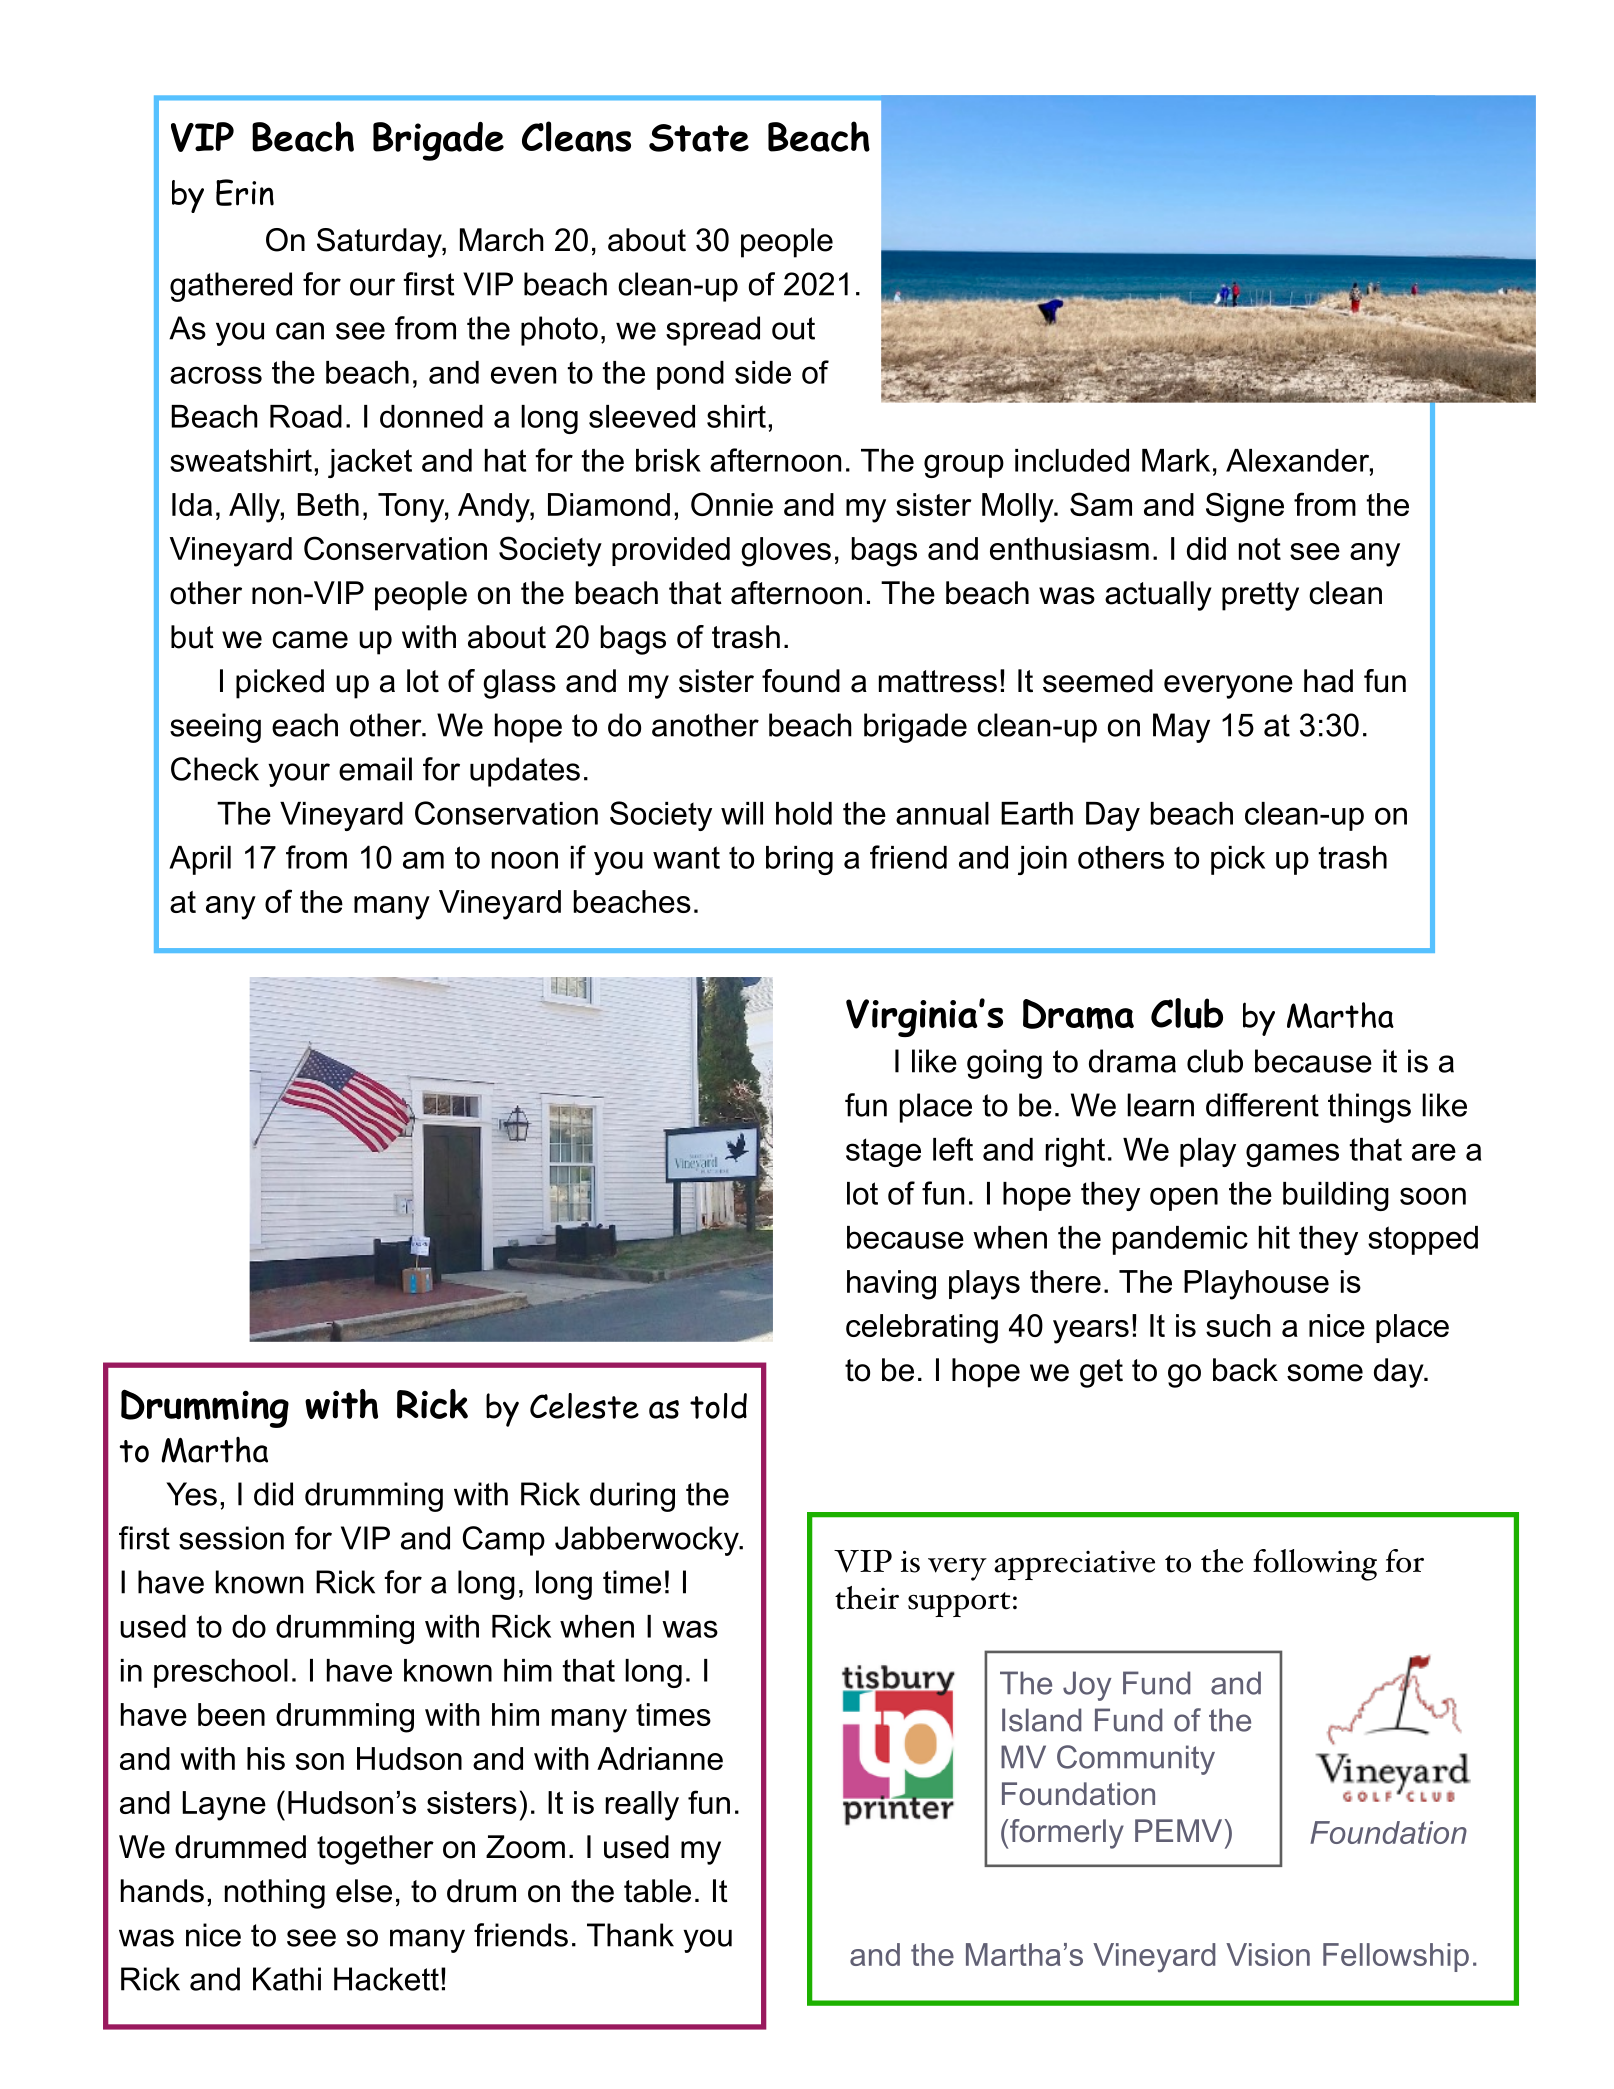  What do you see at coordinates (310, 640) in the screenshot?
I see `came` at bounding box center [310, 640].
